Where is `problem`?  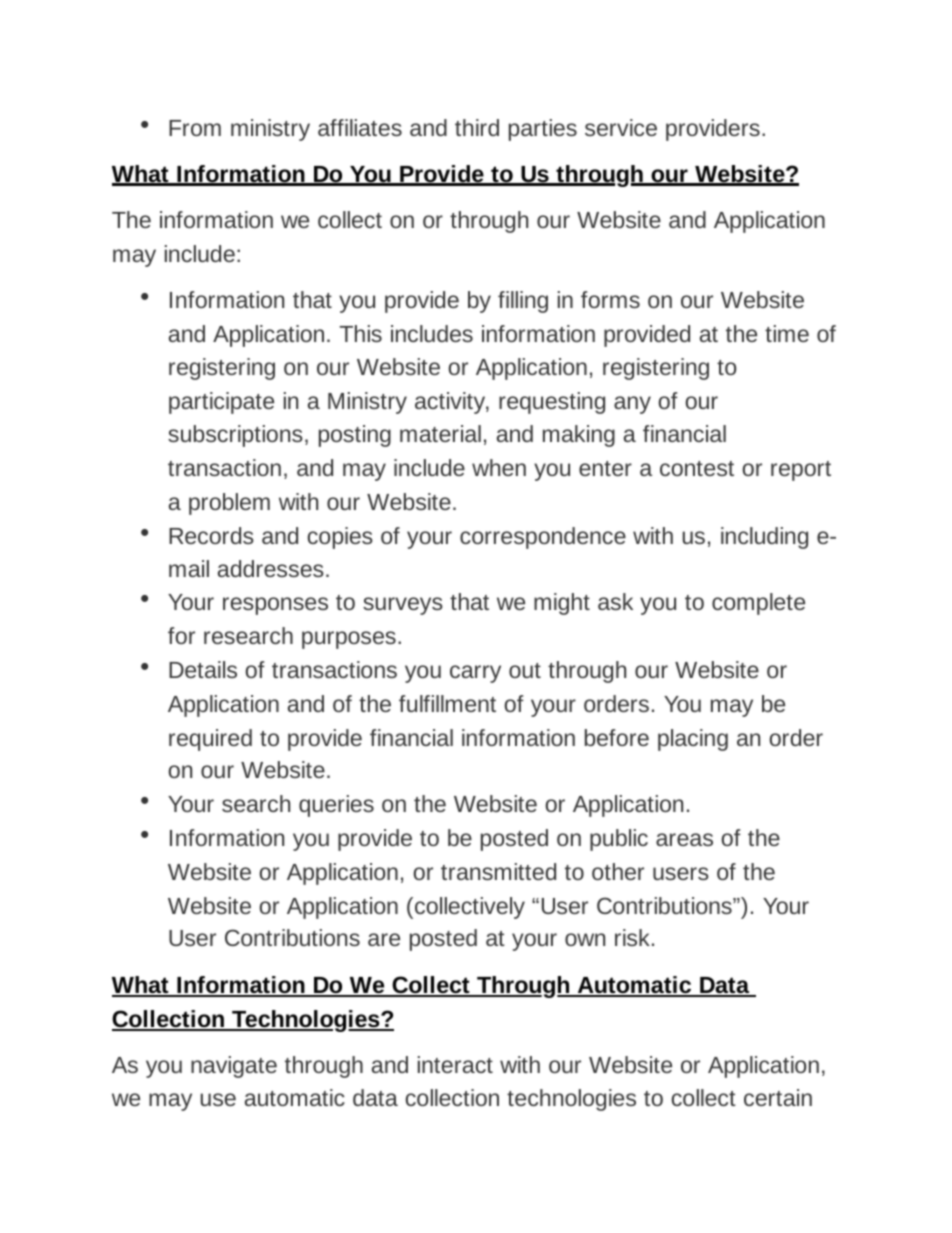 problem is located at coordinates (229, 504).
